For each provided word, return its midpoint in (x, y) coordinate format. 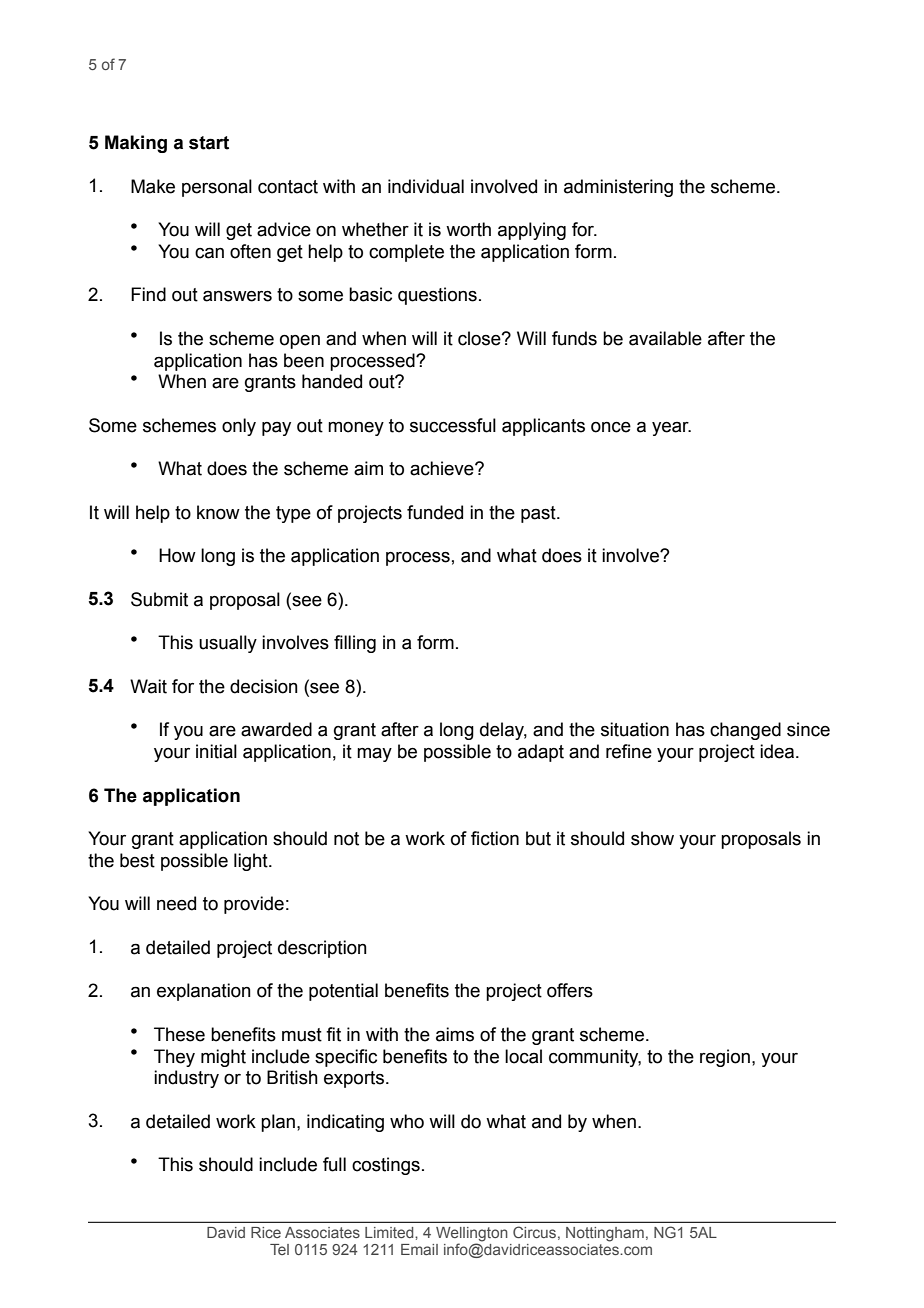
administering (618, 188)
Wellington (472, 1235)
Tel (279, 1249)
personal (217, 188)
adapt (541, 753)
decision (264, 686)
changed (745, 731)
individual (426, 186)
